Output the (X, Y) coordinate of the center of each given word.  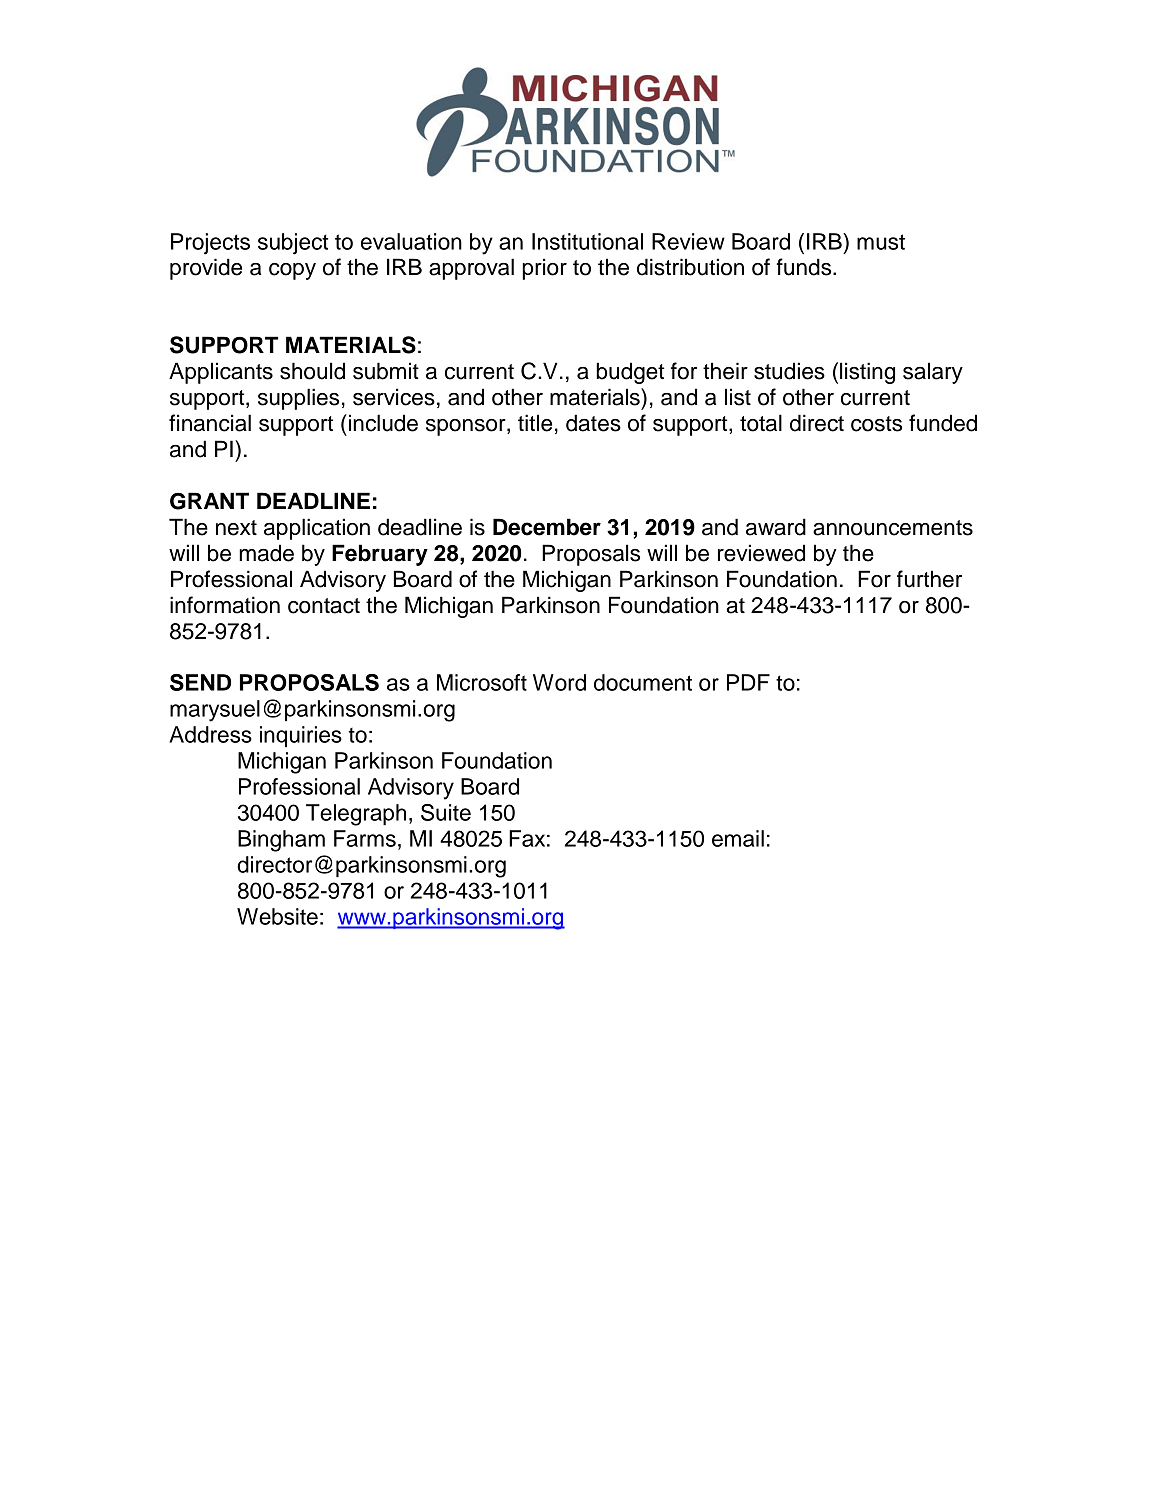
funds (805, 267)
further (929, 579)
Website (277, 916)
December (547, 527)
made (266, 553)
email (738, 838)
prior (544, 269)
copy (292, 271)
